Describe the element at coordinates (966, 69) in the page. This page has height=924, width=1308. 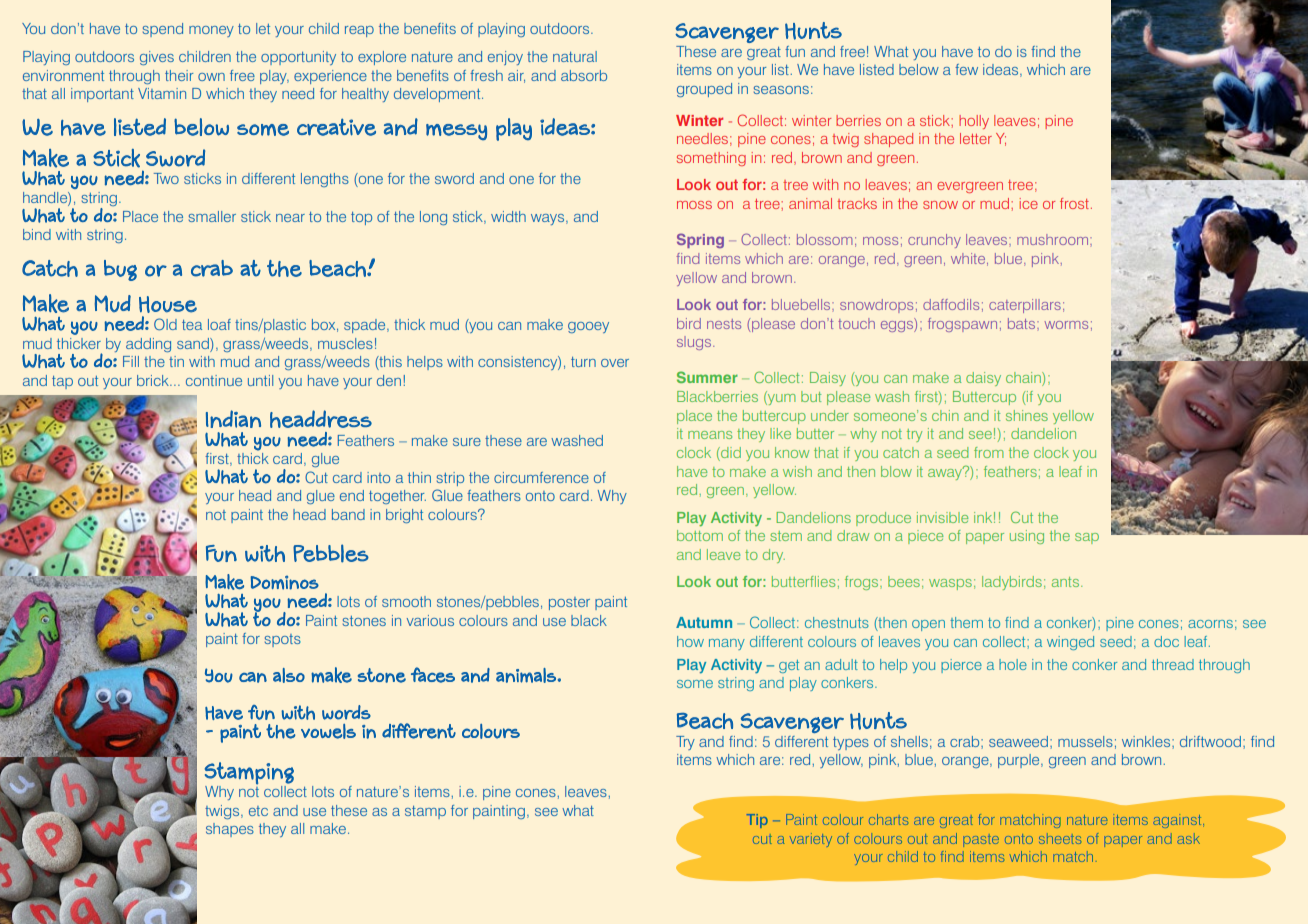
I see `few` at that location.
